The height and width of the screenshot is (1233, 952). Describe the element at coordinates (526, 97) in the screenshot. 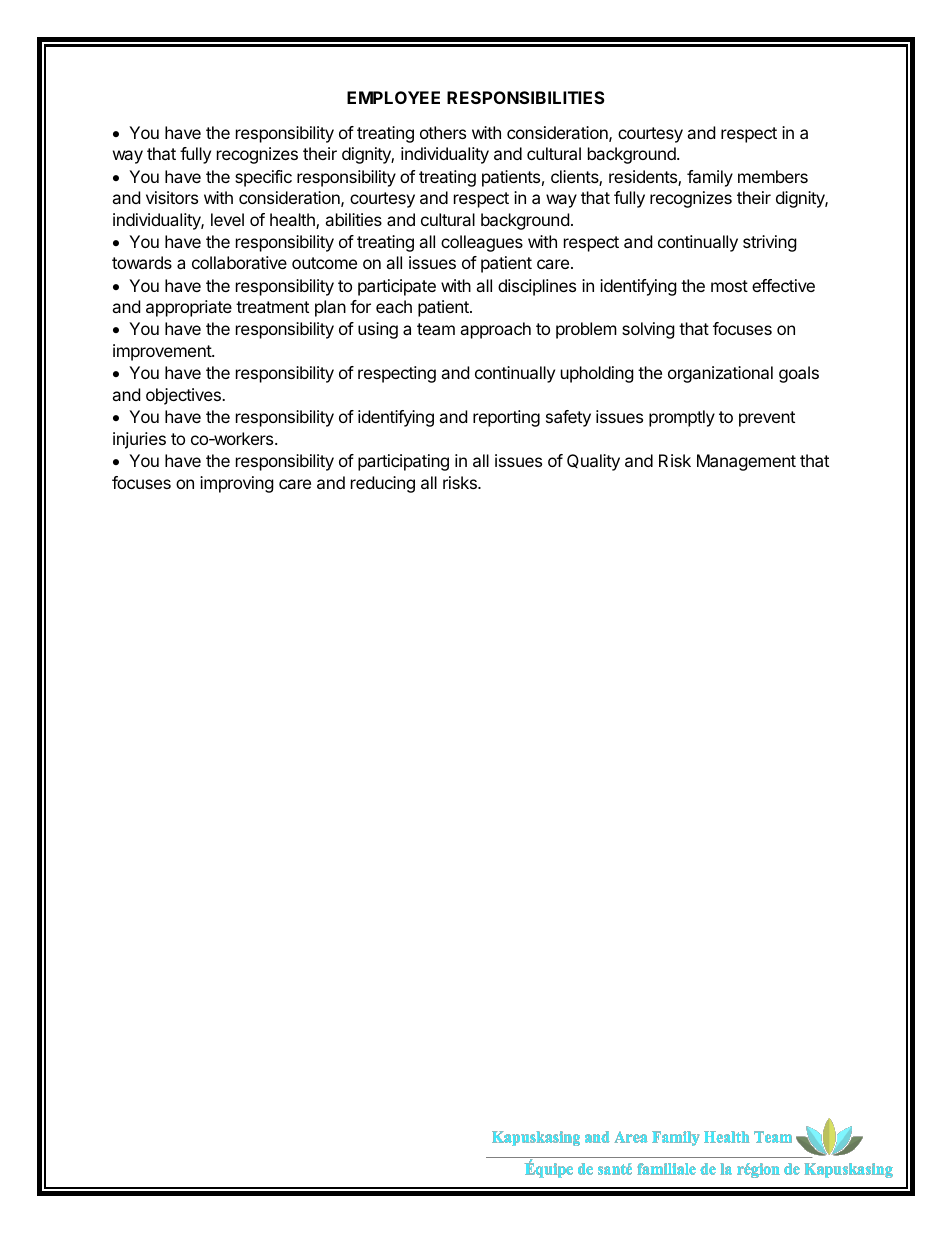

I see `RESPONSIBILITIES` at that location.
